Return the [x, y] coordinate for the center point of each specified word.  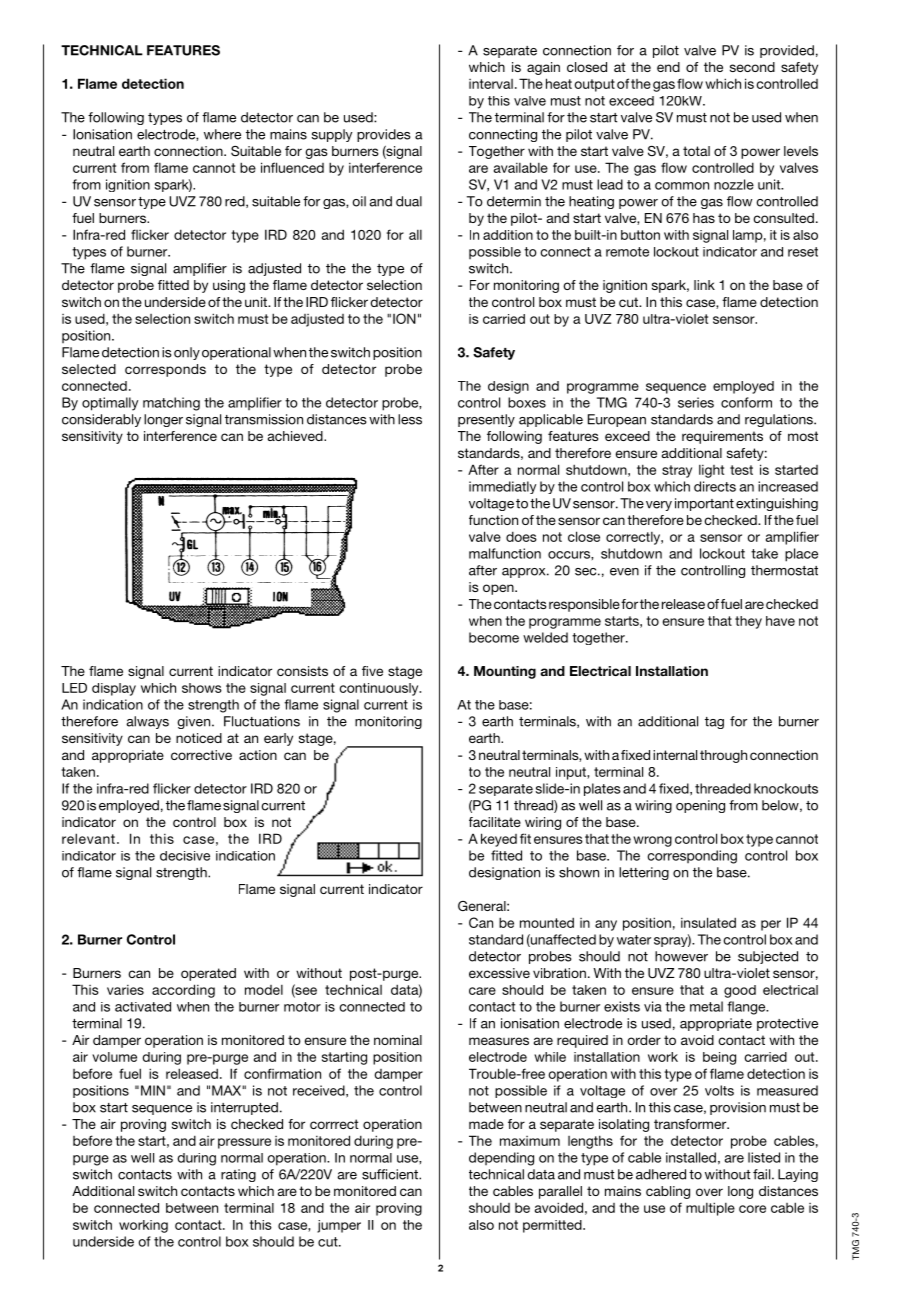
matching [171, 404]
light [711, 471]
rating [238, 1175]
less [410, 419]
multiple [710, 1209]
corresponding [692, 857]
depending [501, 1159]
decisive [185, 856]
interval [491, 84]
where [222, 134]
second [752, 67]
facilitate [495, 822]
